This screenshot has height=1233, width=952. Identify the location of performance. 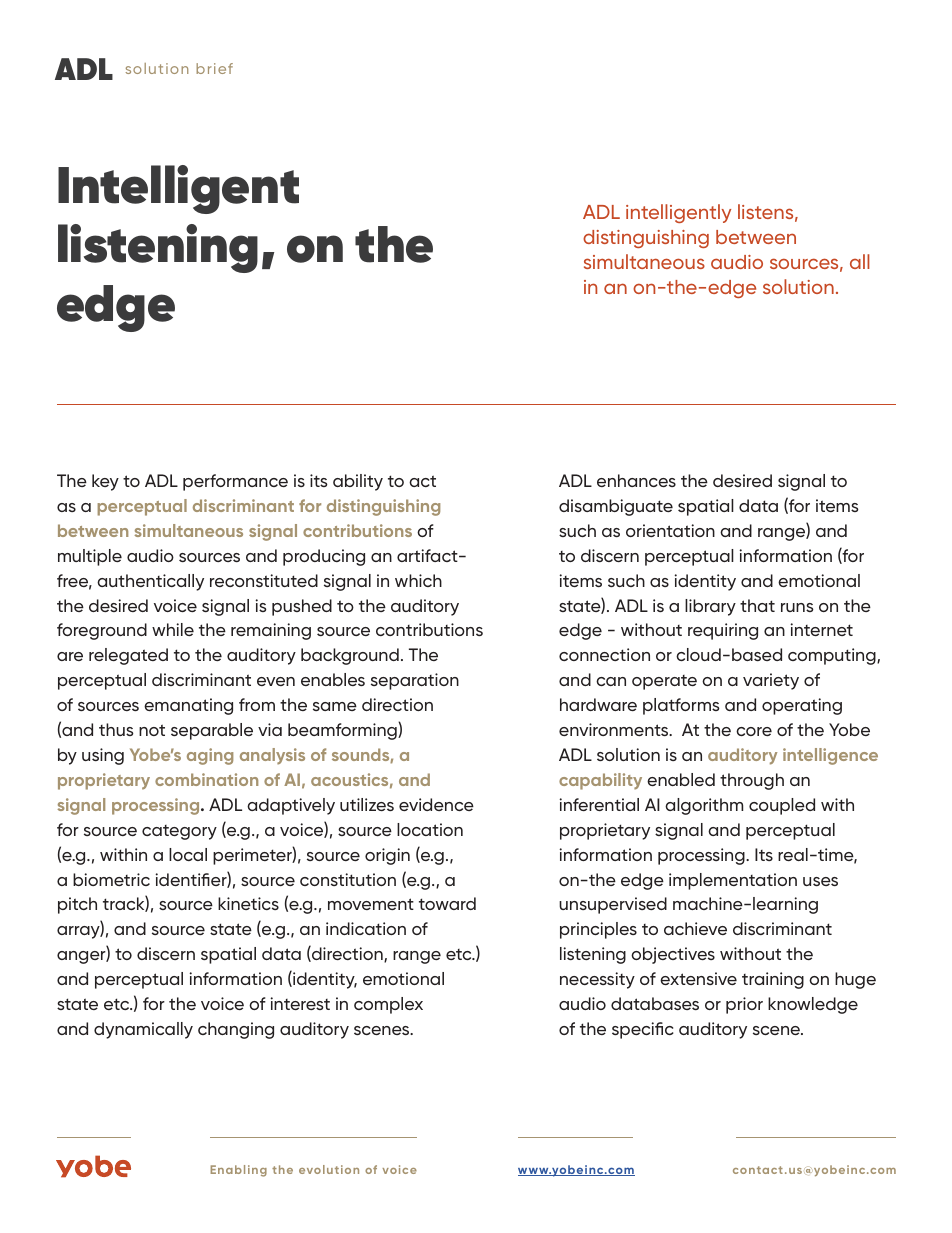
(235, 482).
